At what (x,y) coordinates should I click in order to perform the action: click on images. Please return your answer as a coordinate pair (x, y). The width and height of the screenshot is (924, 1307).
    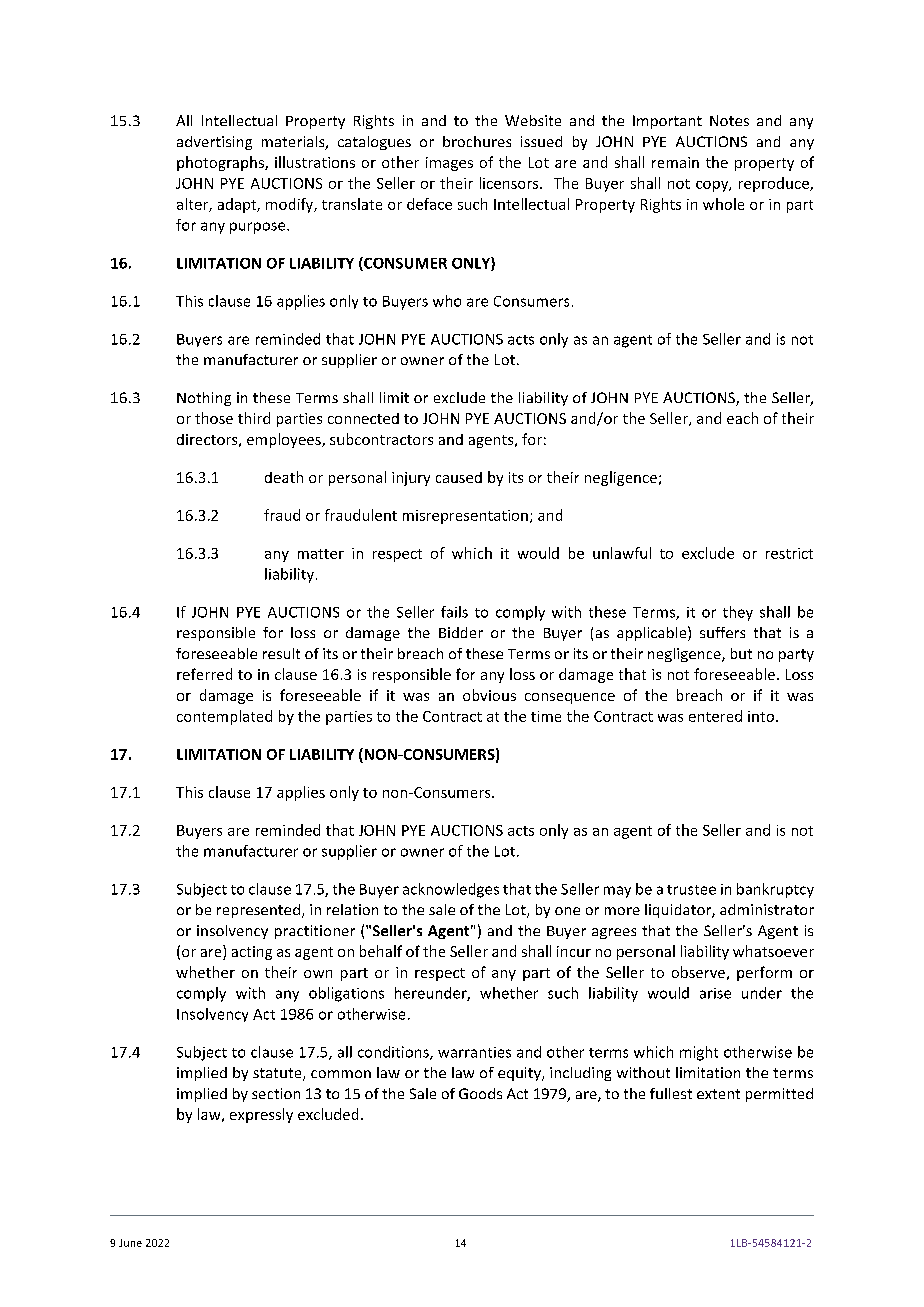
    Looking at the image, I should click on (449, 164).
